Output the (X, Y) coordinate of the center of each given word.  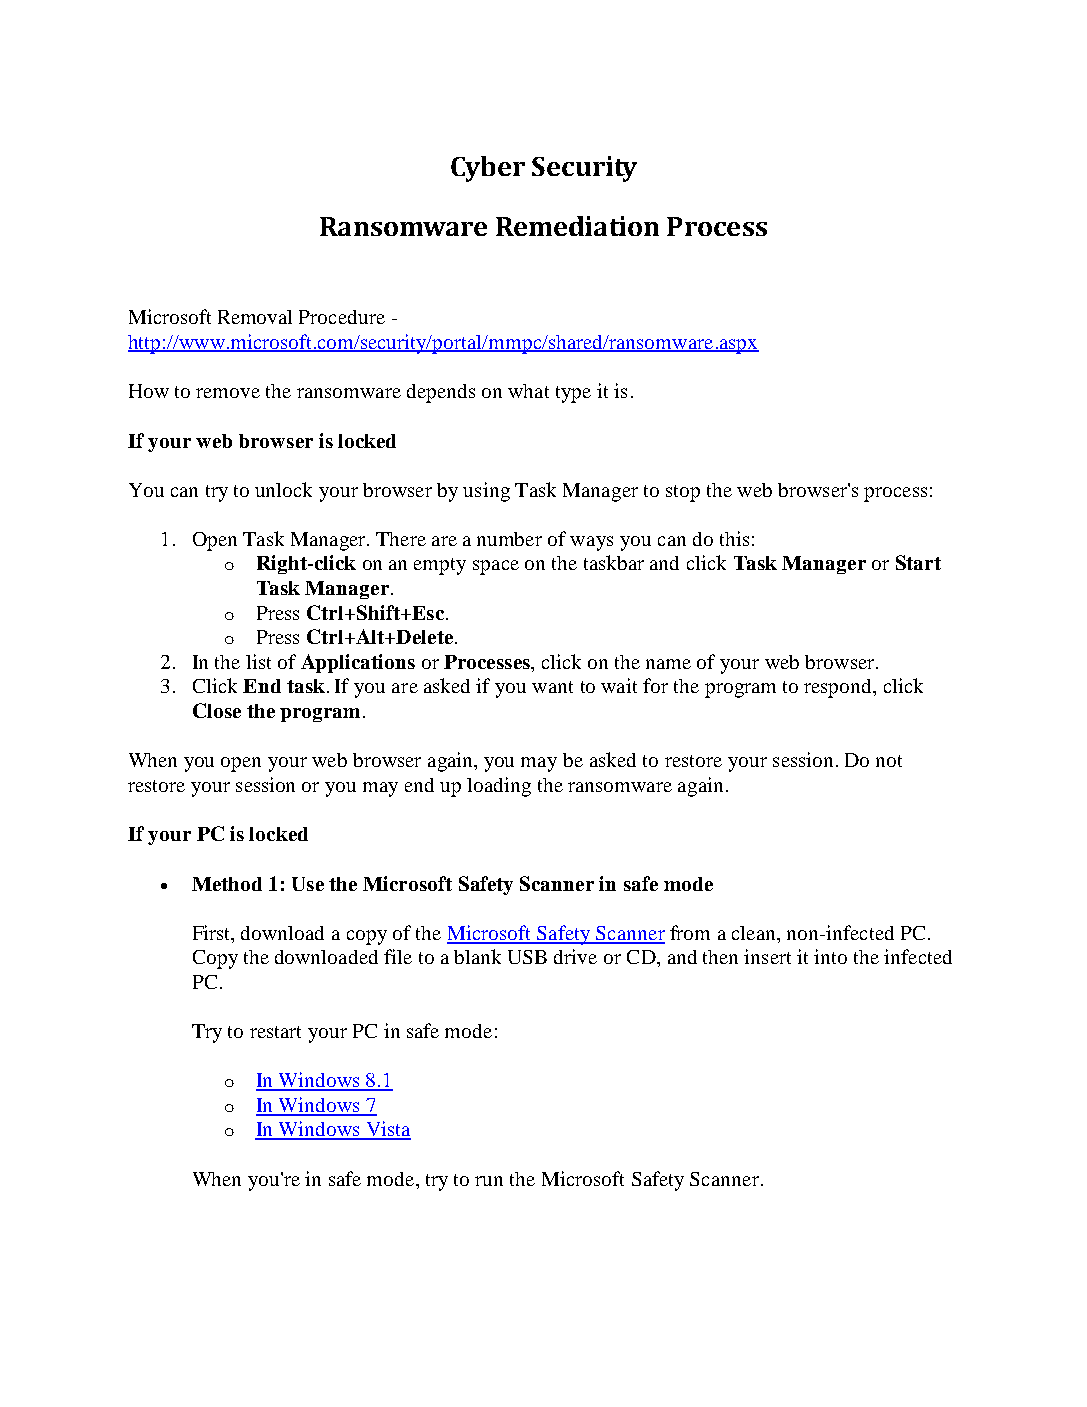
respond (839, 688)
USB (527, 957)
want (552, 687)
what (528, 391)
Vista (387, 1130)
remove (228, 393)
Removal (255, 317)
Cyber (488, 169)
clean (755, 933)
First (213, 932)
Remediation (577, 226)
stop (683, 493)
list (258, 661)
